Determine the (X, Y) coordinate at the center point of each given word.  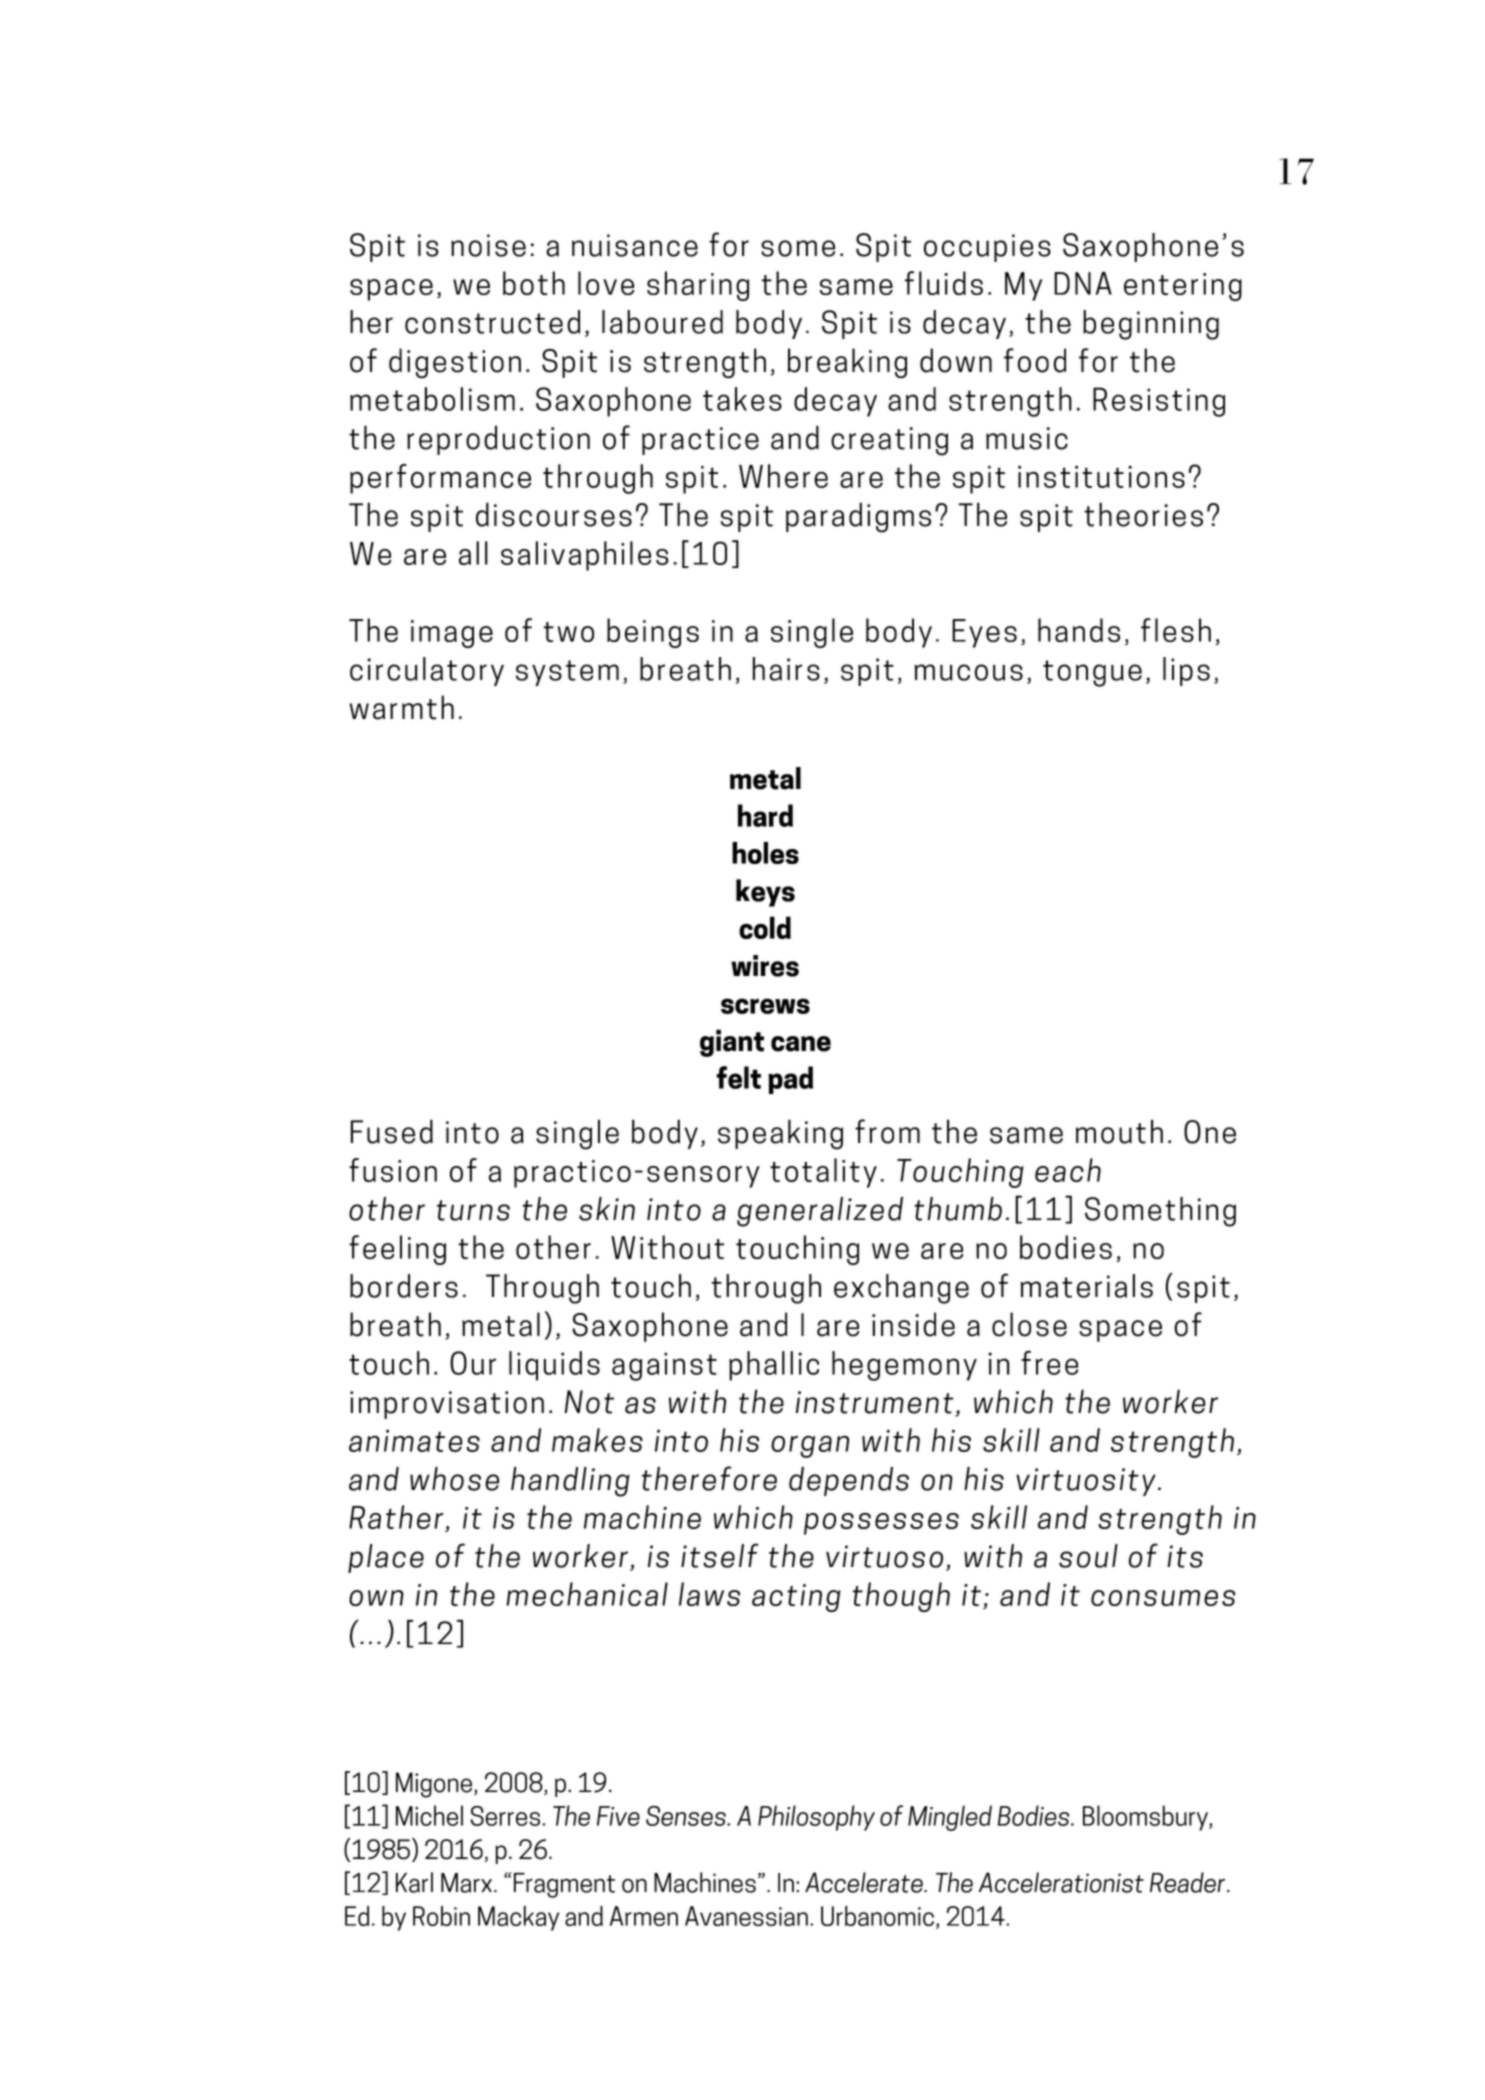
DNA (1083, 283)
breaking (847, 363)
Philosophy (816, 1818)
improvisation (447, 1405)
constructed (492, 322)
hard (765, 815)
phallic (774, 1366)
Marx (468, 1883)
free (1049, 1363)
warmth (401, 707)
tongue (1092, 673)
